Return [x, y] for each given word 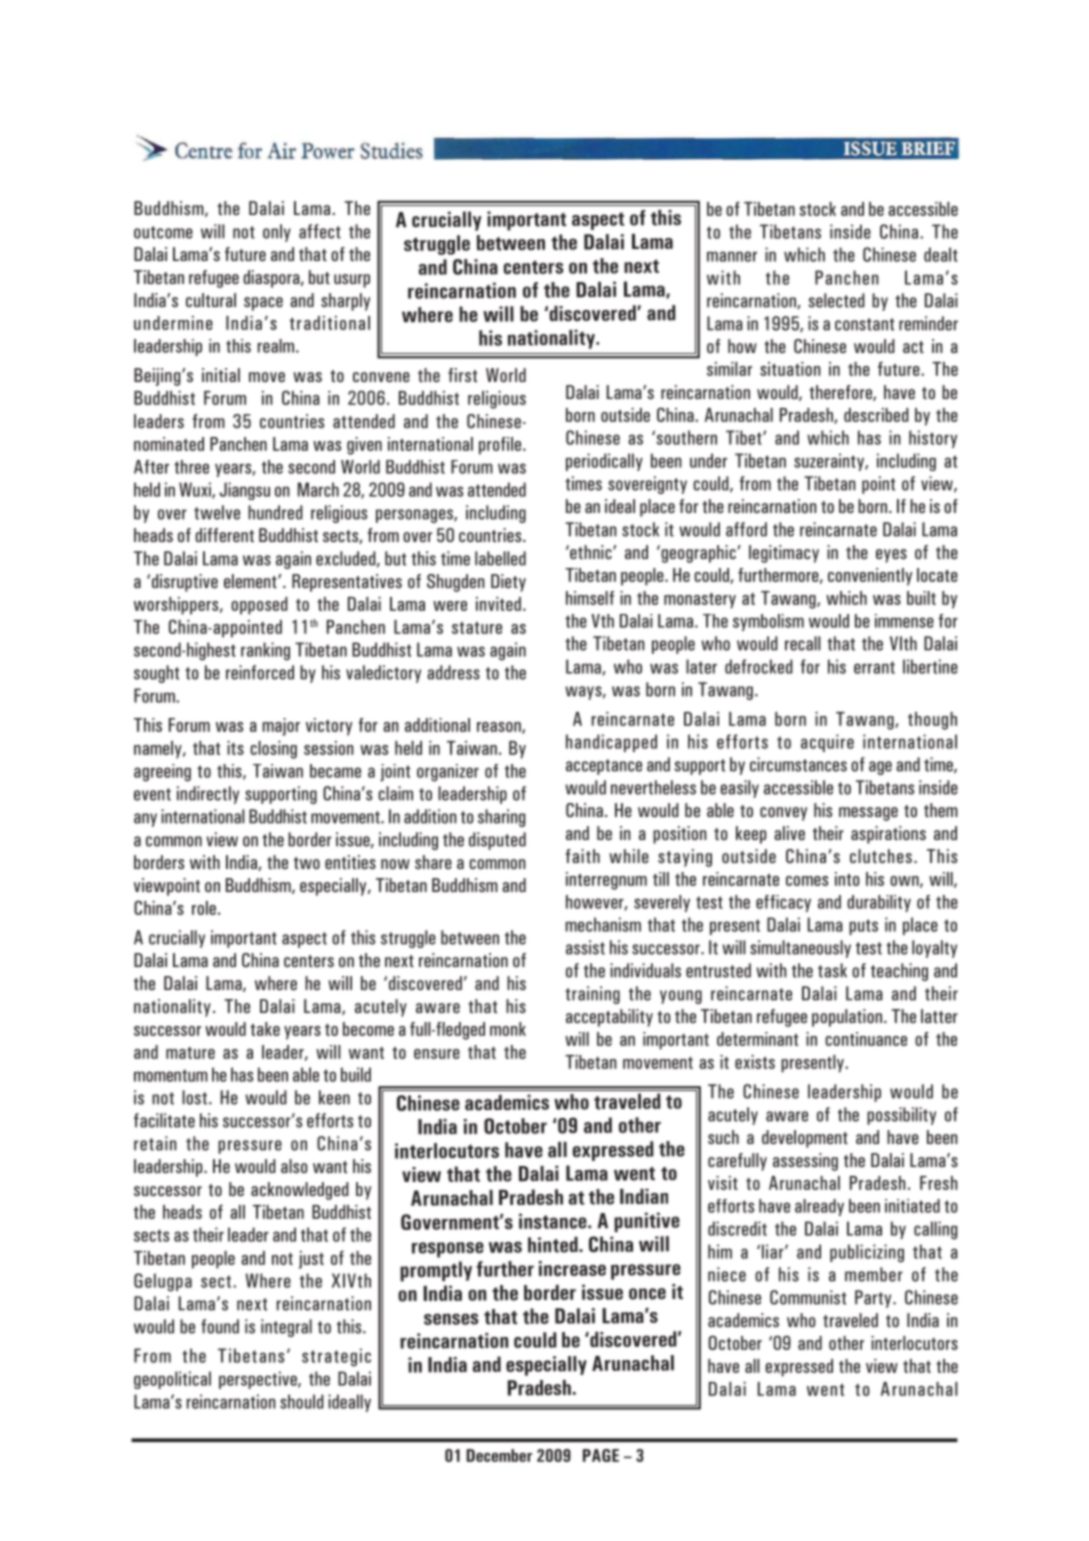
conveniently [870, 577]
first [462, 375]
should [302, 1401]
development [805, 1139]
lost [194, 1097]
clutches [881, 856]
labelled [500, 558]
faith [583, 856]
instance [554, 1221]
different [224, 535]
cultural [211, 300]
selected [837, 300]
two [307, 863]
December [499, 1455]
